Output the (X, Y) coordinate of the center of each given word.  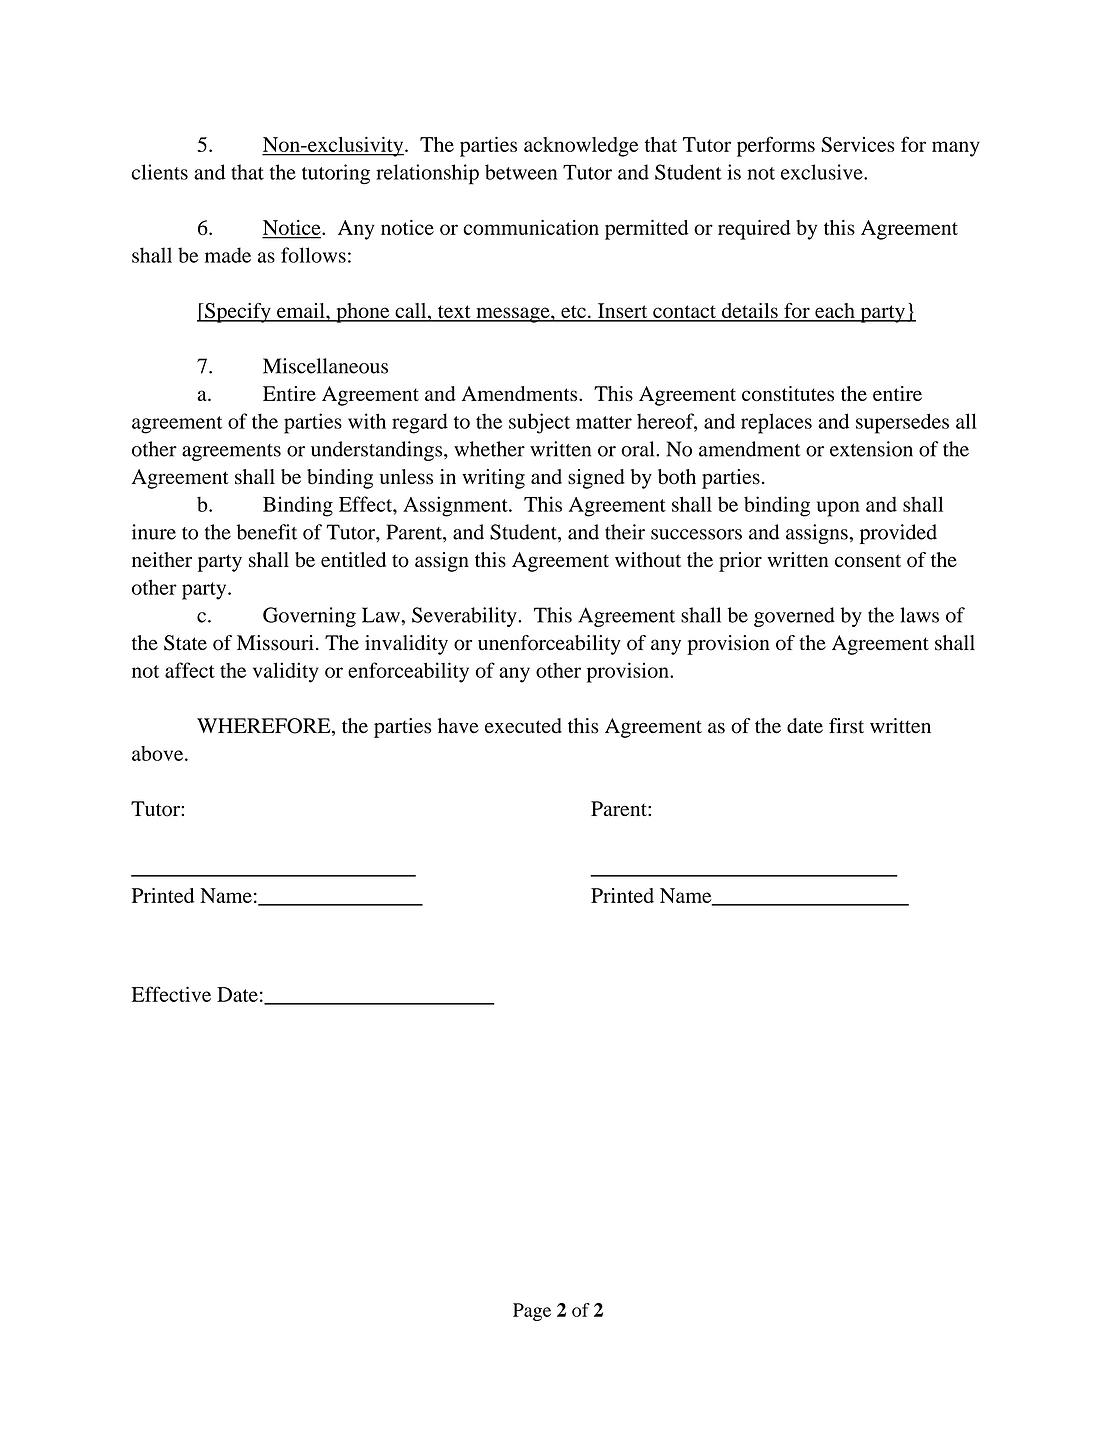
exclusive (823, 172)
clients (160, 172)
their (625, 532)
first (846, 726)
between (521, 172)
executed (523, 726)
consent (868, 561)
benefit (266, 532)
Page (532, 1312)
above (159, 753)
